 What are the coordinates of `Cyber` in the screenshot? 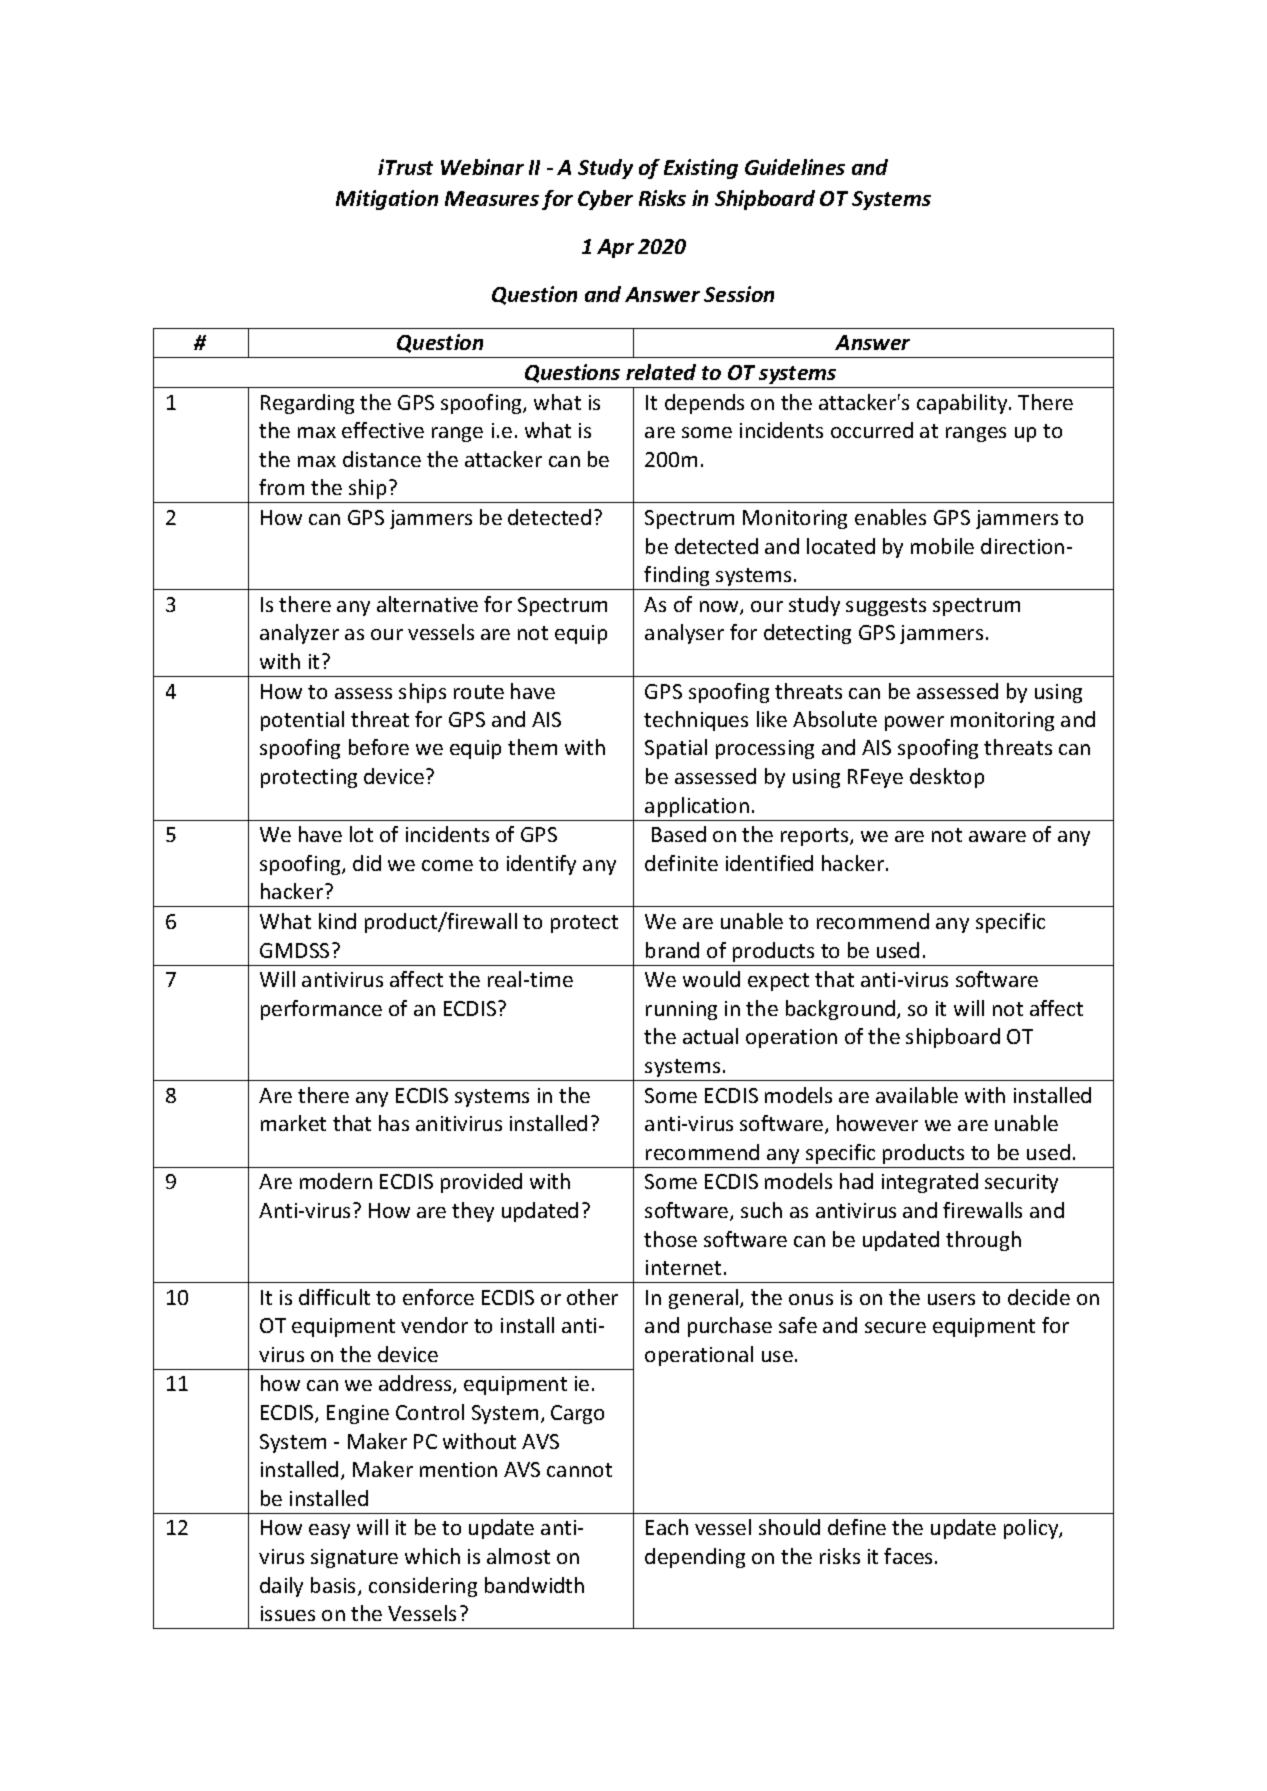 It's located at (605, 200).
